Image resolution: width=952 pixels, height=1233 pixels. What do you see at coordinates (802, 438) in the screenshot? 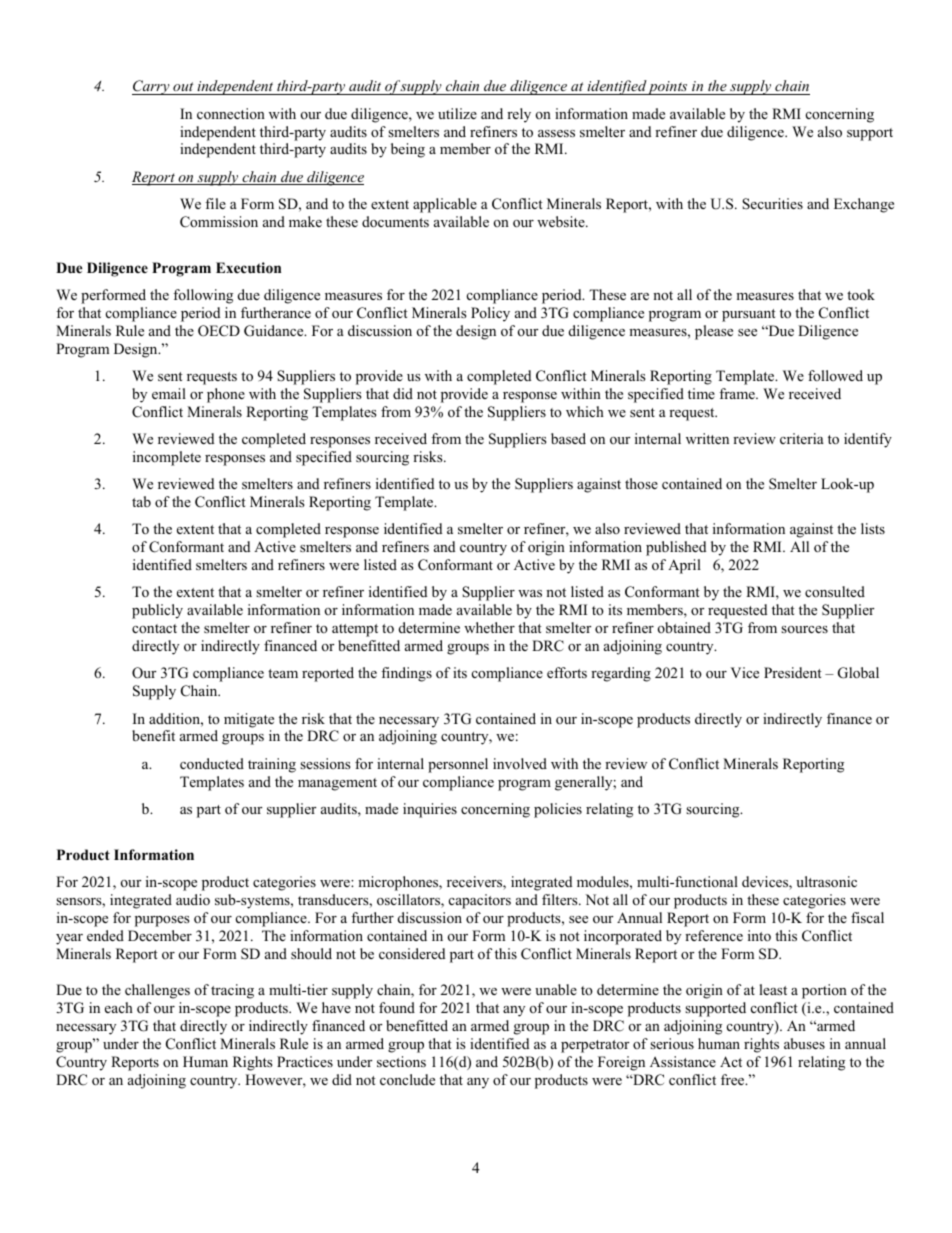
I see `criteria` at bounding box center [802, 438].
